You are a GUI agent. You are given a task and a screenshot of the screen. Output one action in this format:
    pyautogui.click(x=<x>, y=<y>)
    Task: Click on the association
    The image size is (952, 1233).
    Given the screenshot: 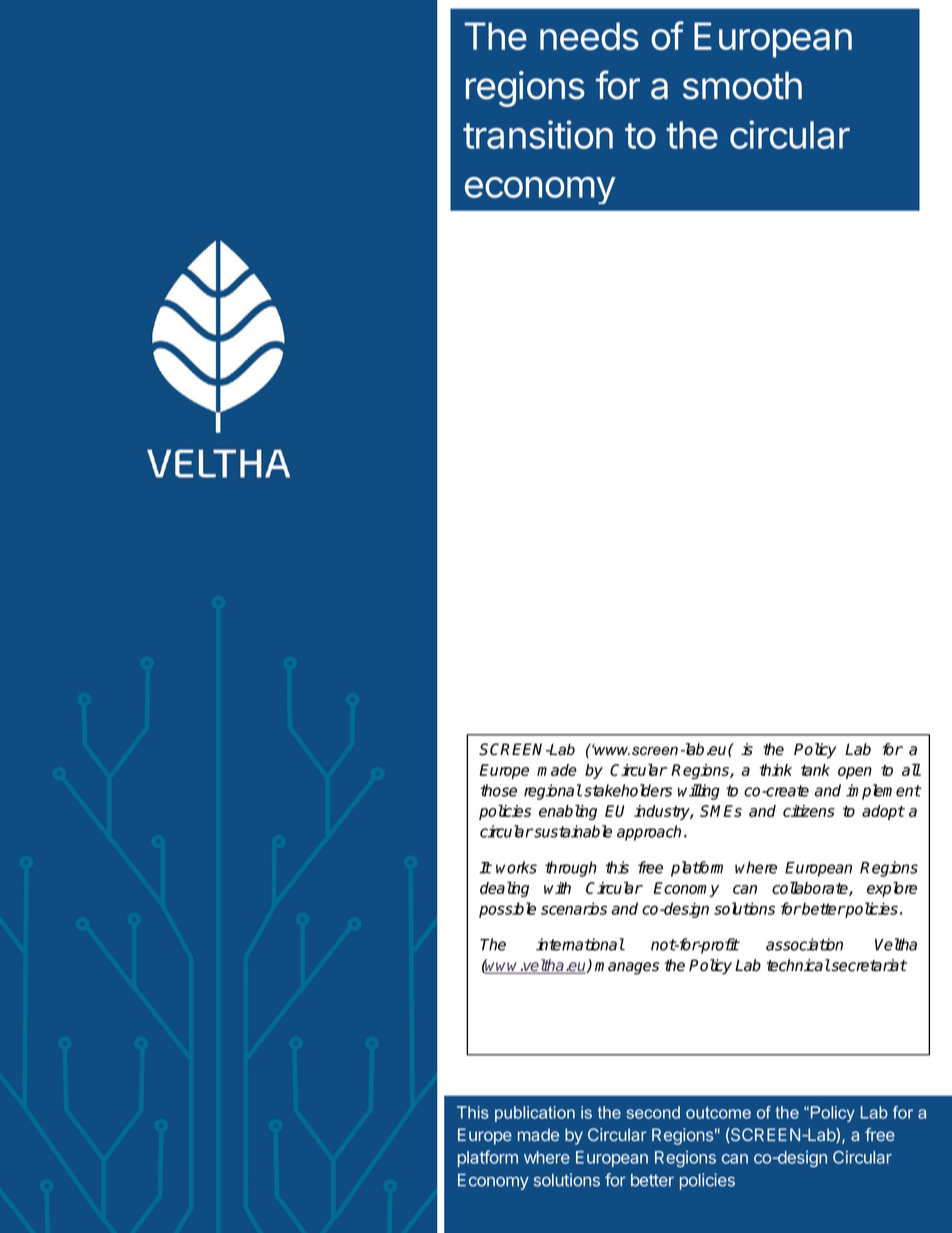 What is the action you would take?
    pyautogui.click(x=804, y=944)
